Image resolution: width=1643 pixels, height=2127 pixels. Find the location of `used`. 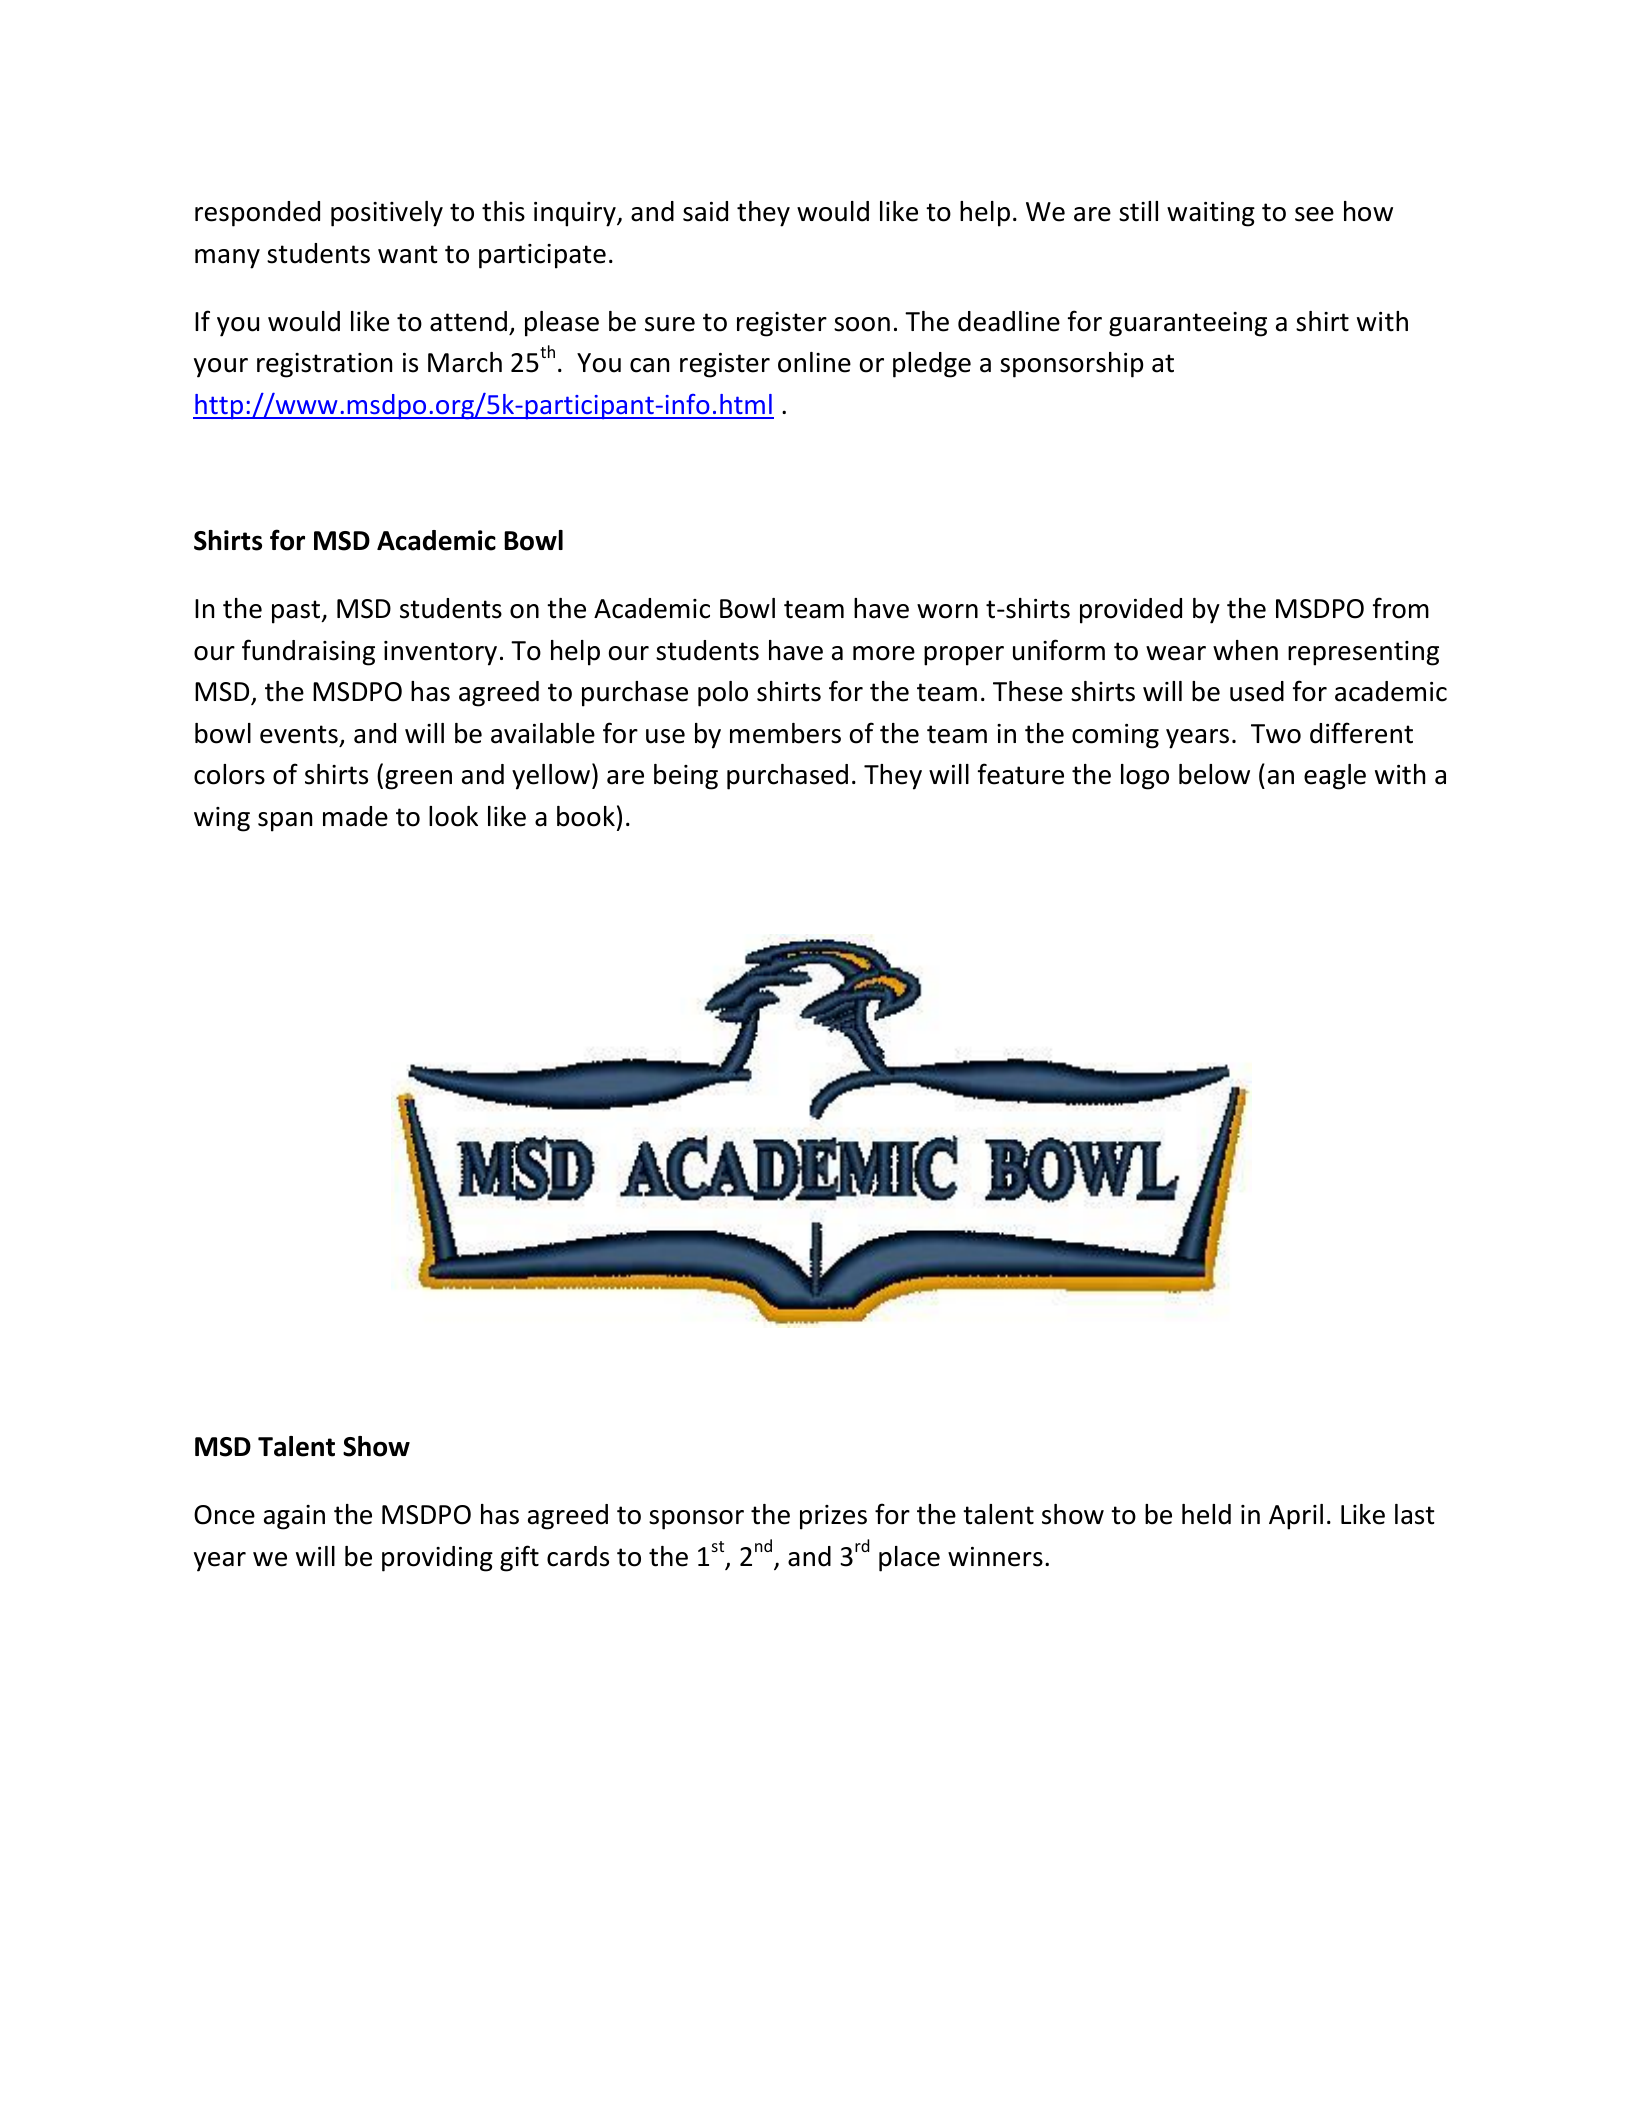

used is located at coordinates (1257, 691).
